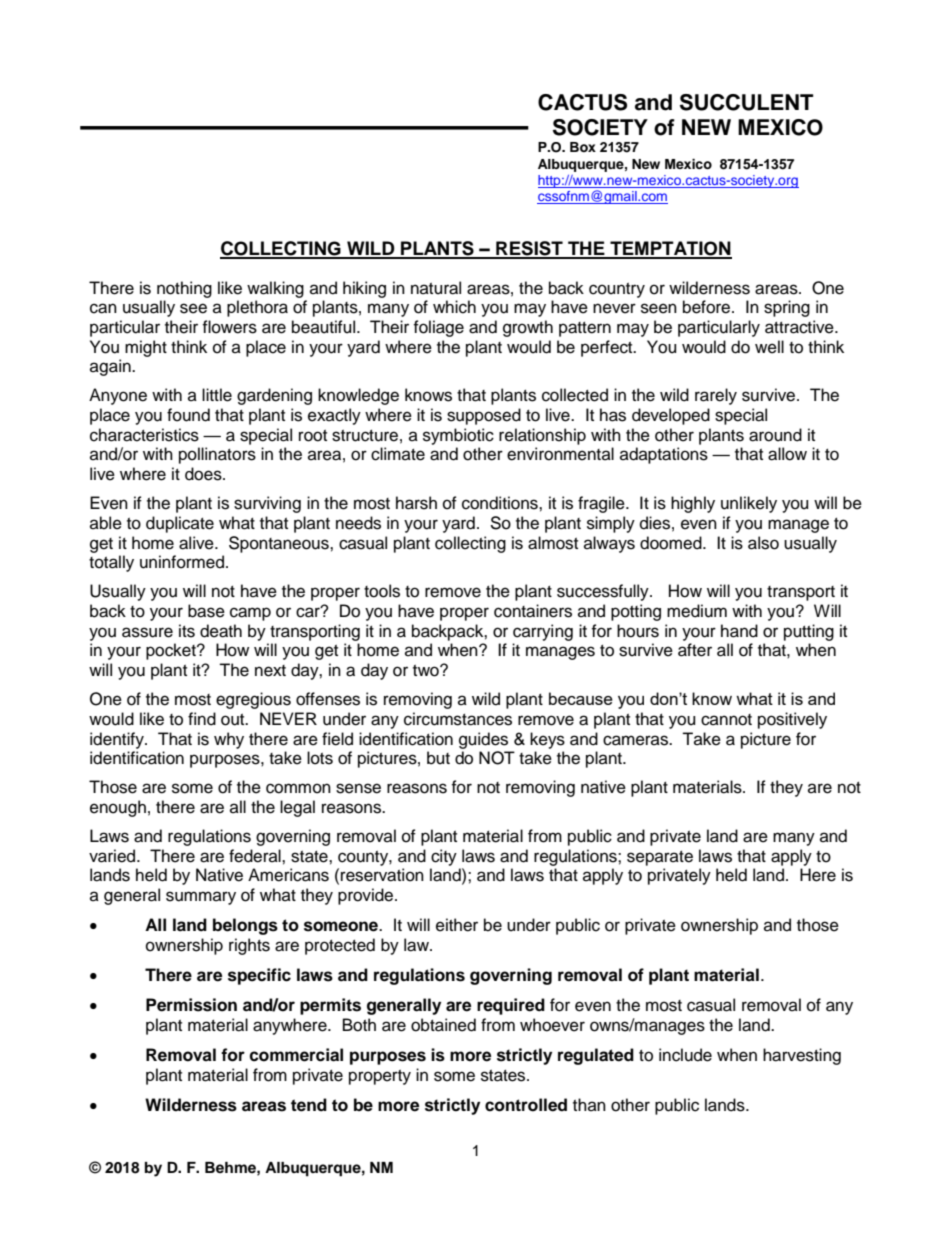 The image size is (952, 1233). What do you see at coordinates (583, 147) in the image?
I see `Box` at bounding box center [583, 147].
